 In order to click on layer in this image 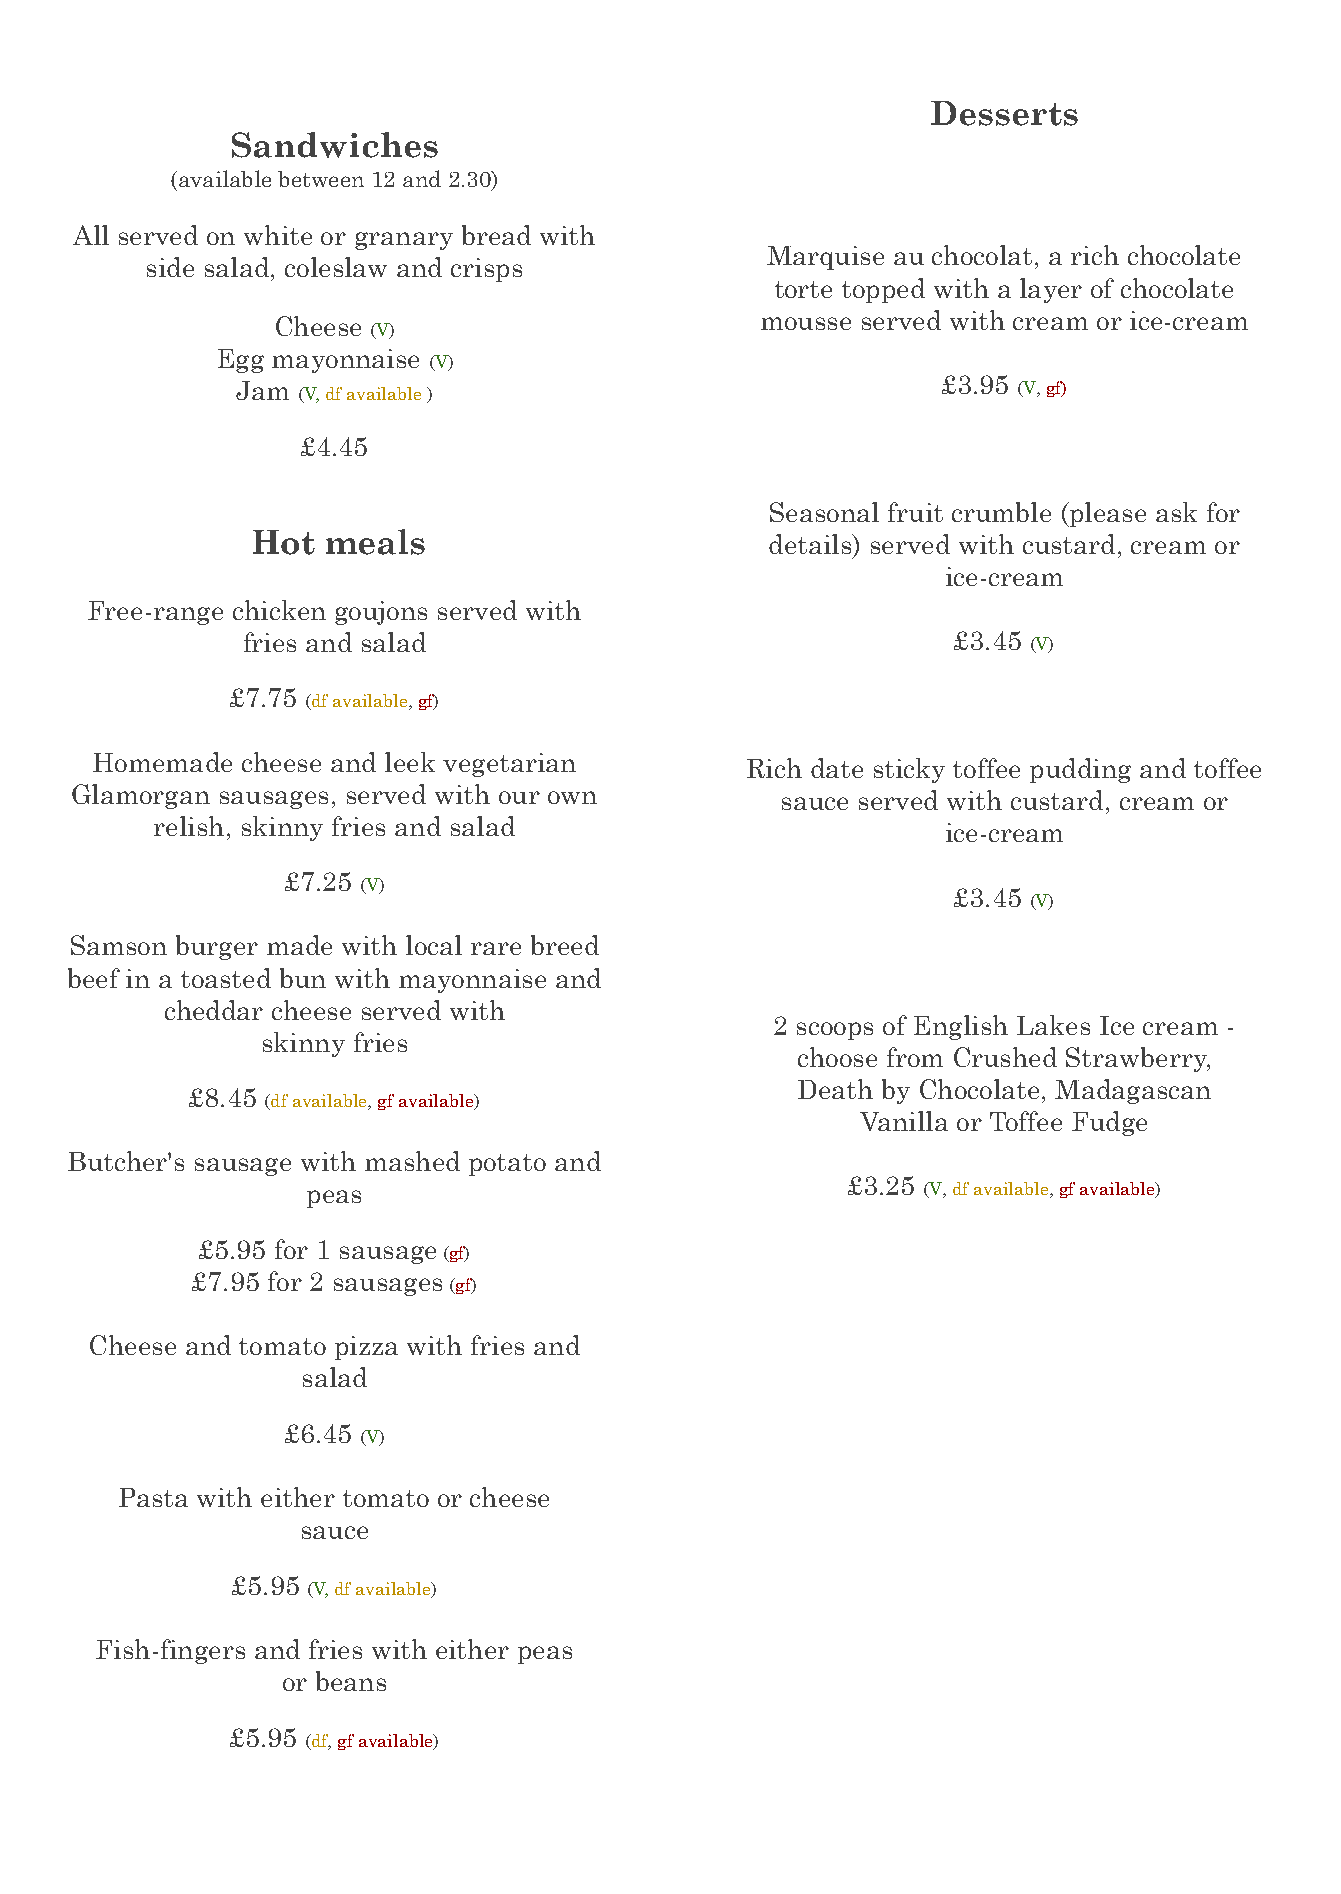, I will do `click(1051, 290)`.
